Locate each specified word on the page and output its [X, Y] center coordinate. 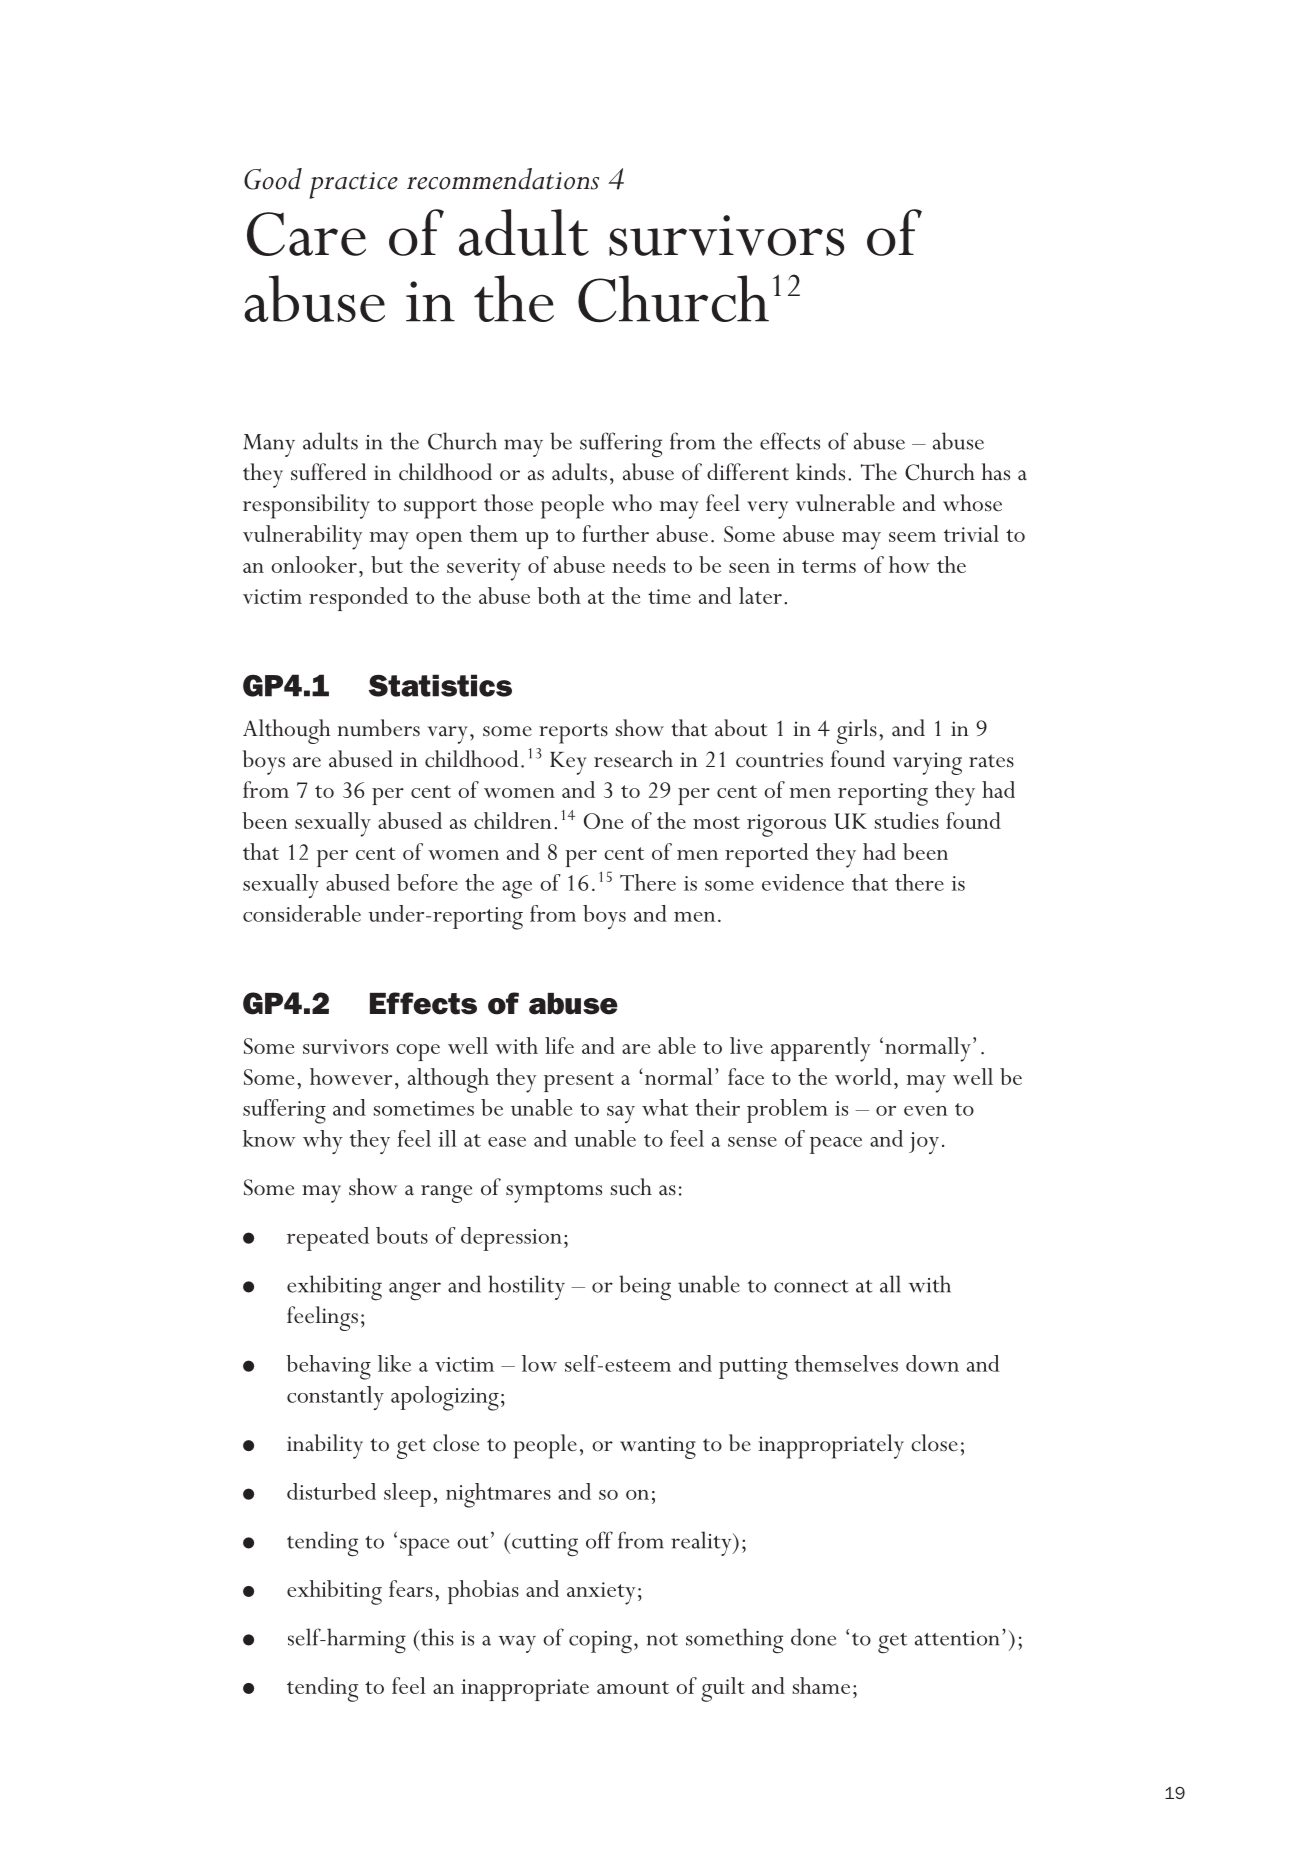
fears [411, 1588]
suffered [328, 472]
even [926, 1111]
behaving [328, 1367]
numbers [378, 728]
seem [912, 537]
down [932, 1363]
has [996, 472]
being [645, 1288]
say [621, 1114]
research [633, 759]
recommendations [503, 179]
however [351, 1076]
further [615, 533]
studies [907, 820]
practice [353, 185]
